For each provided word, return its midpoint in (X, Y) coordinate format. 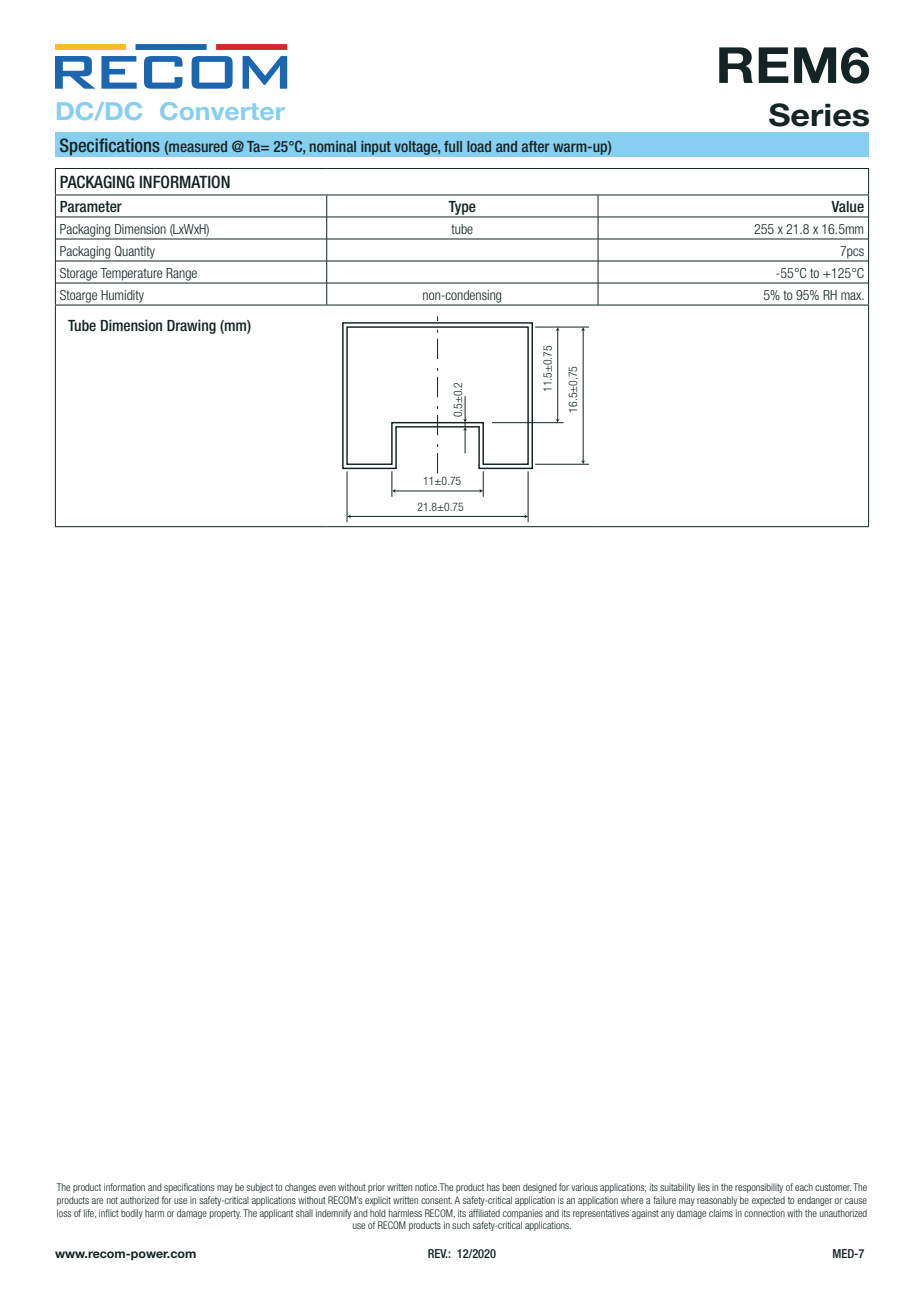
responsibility (759, 1188)
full (453, 146)
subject (259, 1188)
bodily (132, 1214)
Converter (222, 111)
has (493, 1187)
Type (462, 209)
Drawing (191, 326)
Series (819, 115)
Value (847, 206)
